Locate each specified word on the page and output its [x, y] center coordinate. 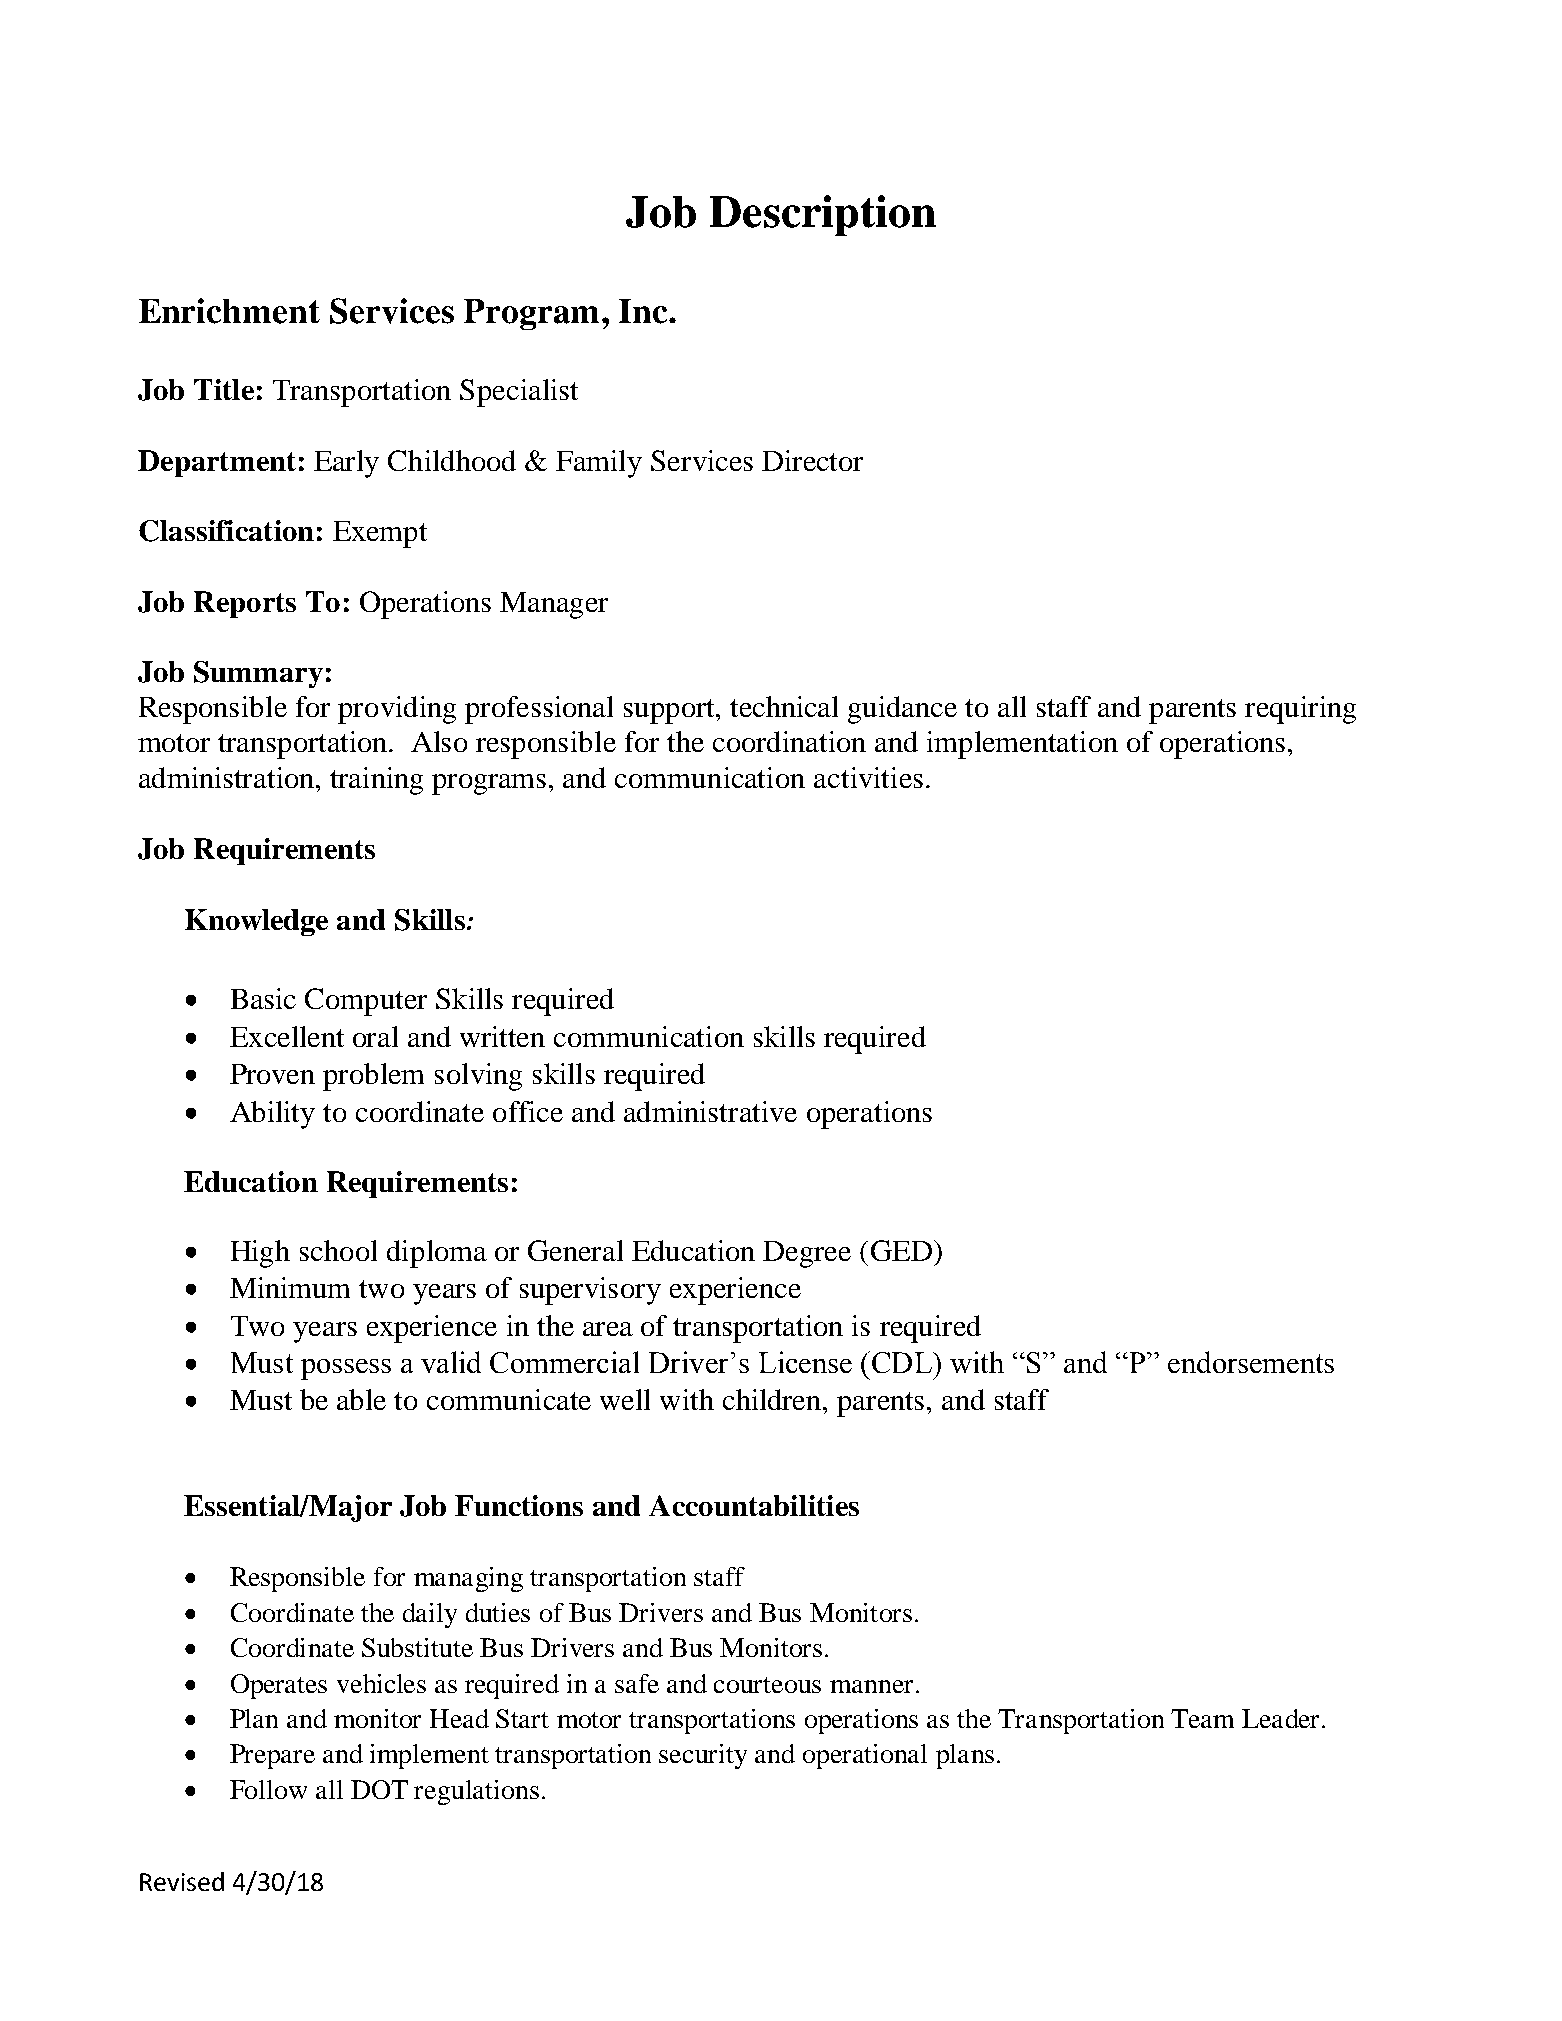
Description [823, 215]
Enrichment [229, 311]
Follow [268, 1789]
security [703, 1756]
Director [812, 460]
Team [1202, 1718]
